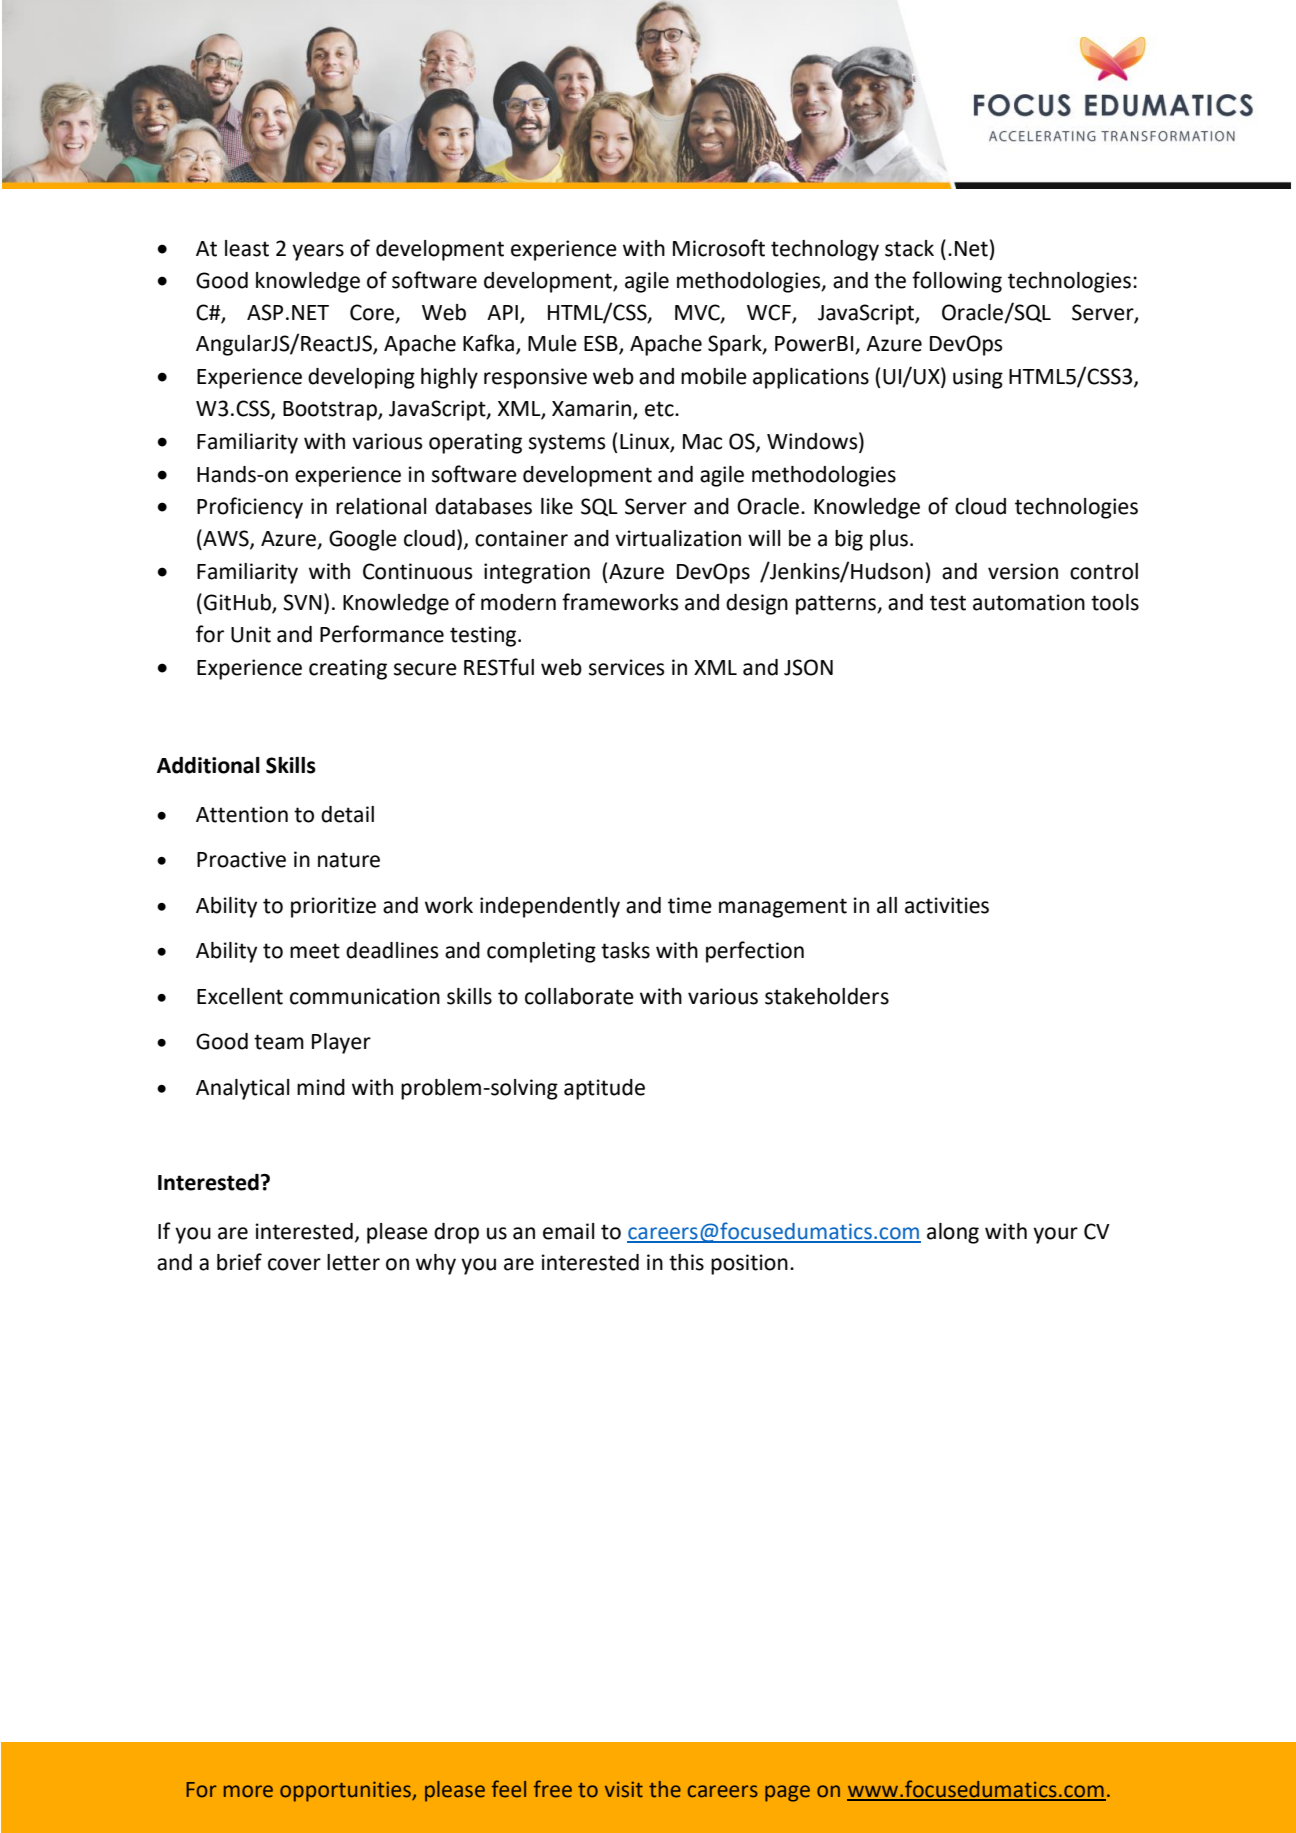 The width and height of the screenshot is (1296, 1833). Describe the element at coordinates (624, 1789) in the screenshot. I see `visit` at that location.
